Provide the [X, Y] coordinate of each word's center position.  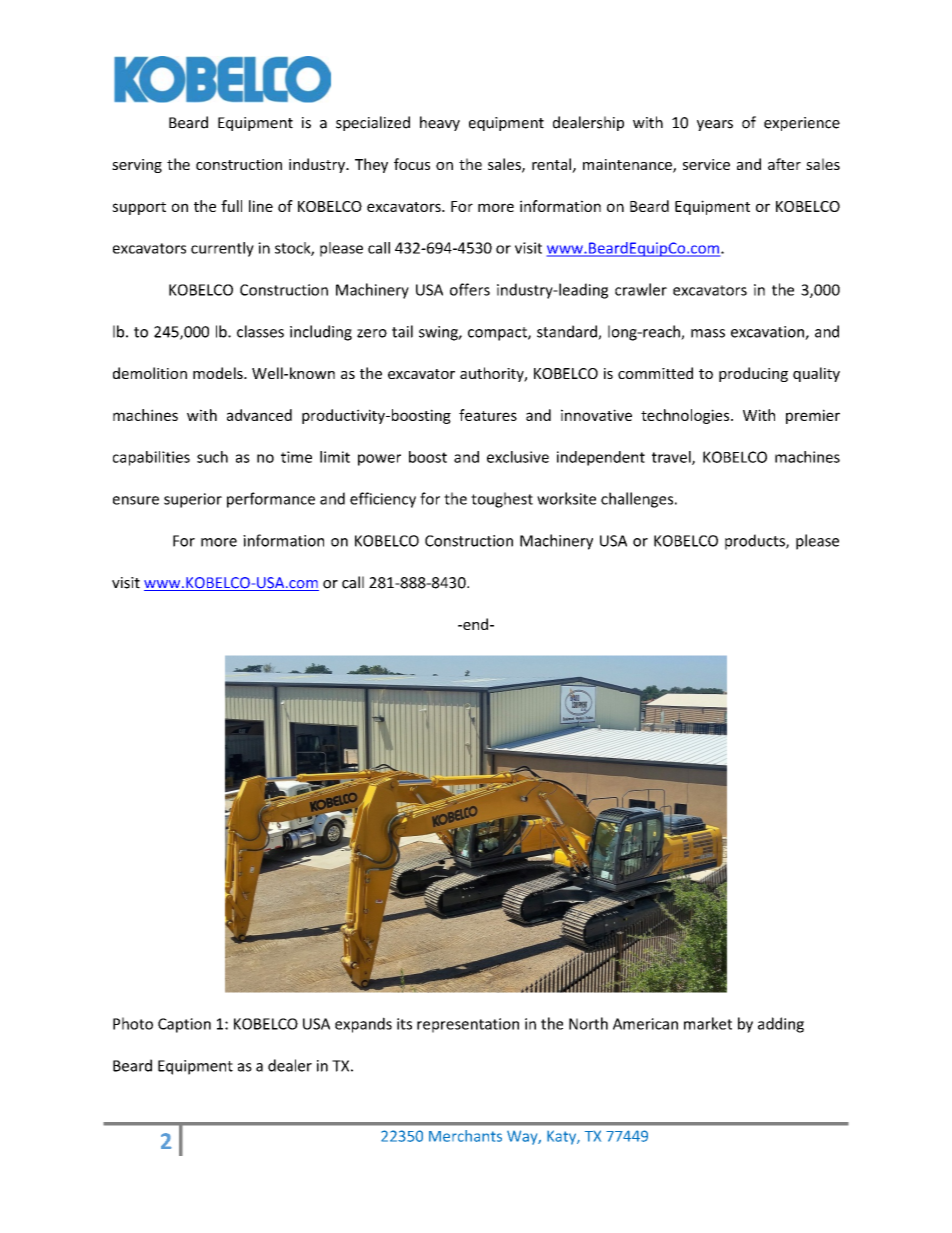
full [231, 206]
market [708, 1023]
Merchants [465, 1136]
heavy [440, 123]
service [706, 164]
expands [363, 1025]
